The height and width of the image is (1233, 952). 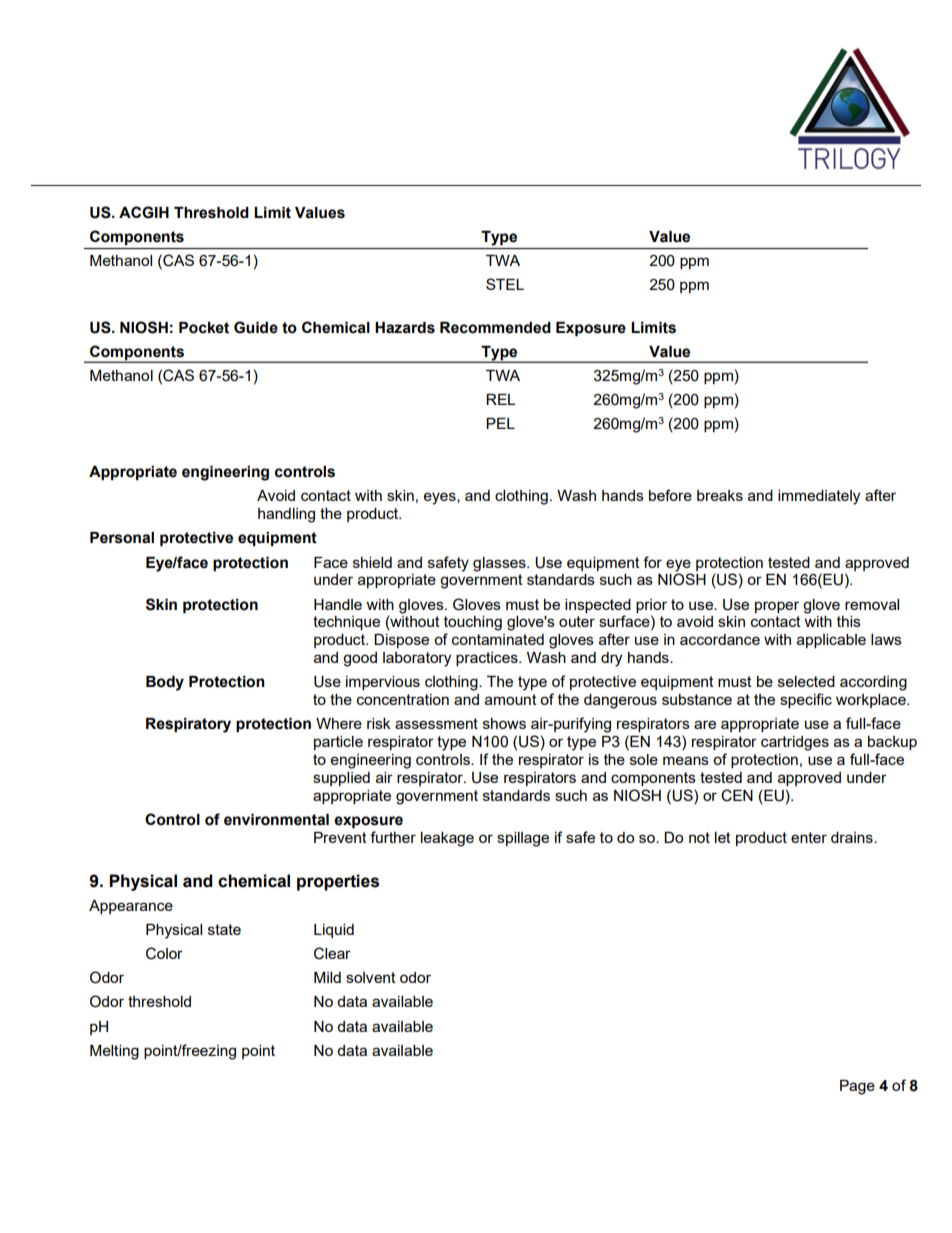 I want to click on spillage, so click(x=523, y=839).
